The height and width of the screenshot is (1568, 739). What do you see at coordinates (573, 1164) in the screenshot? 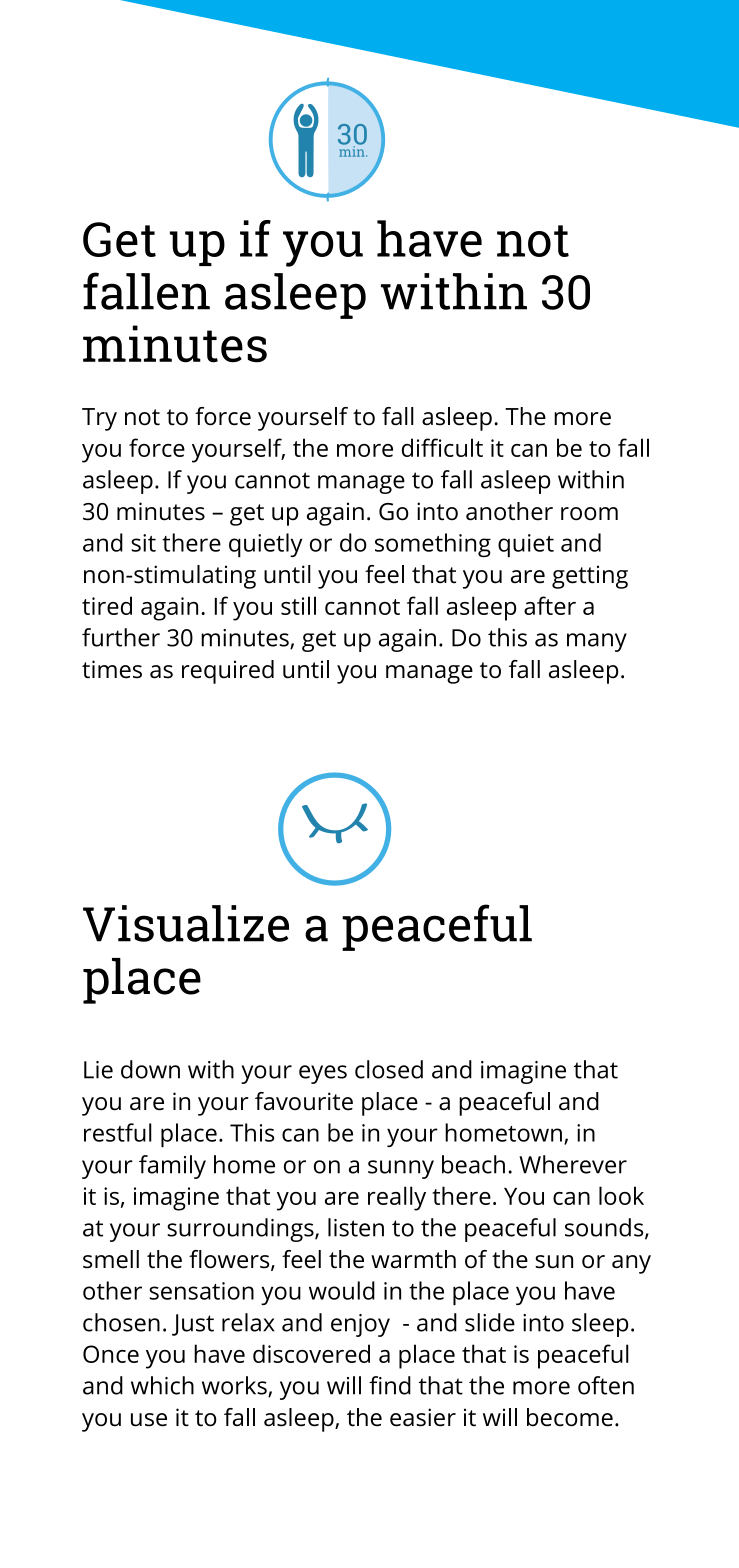
I see `Wherever` at bounding box center [573, 1164].
